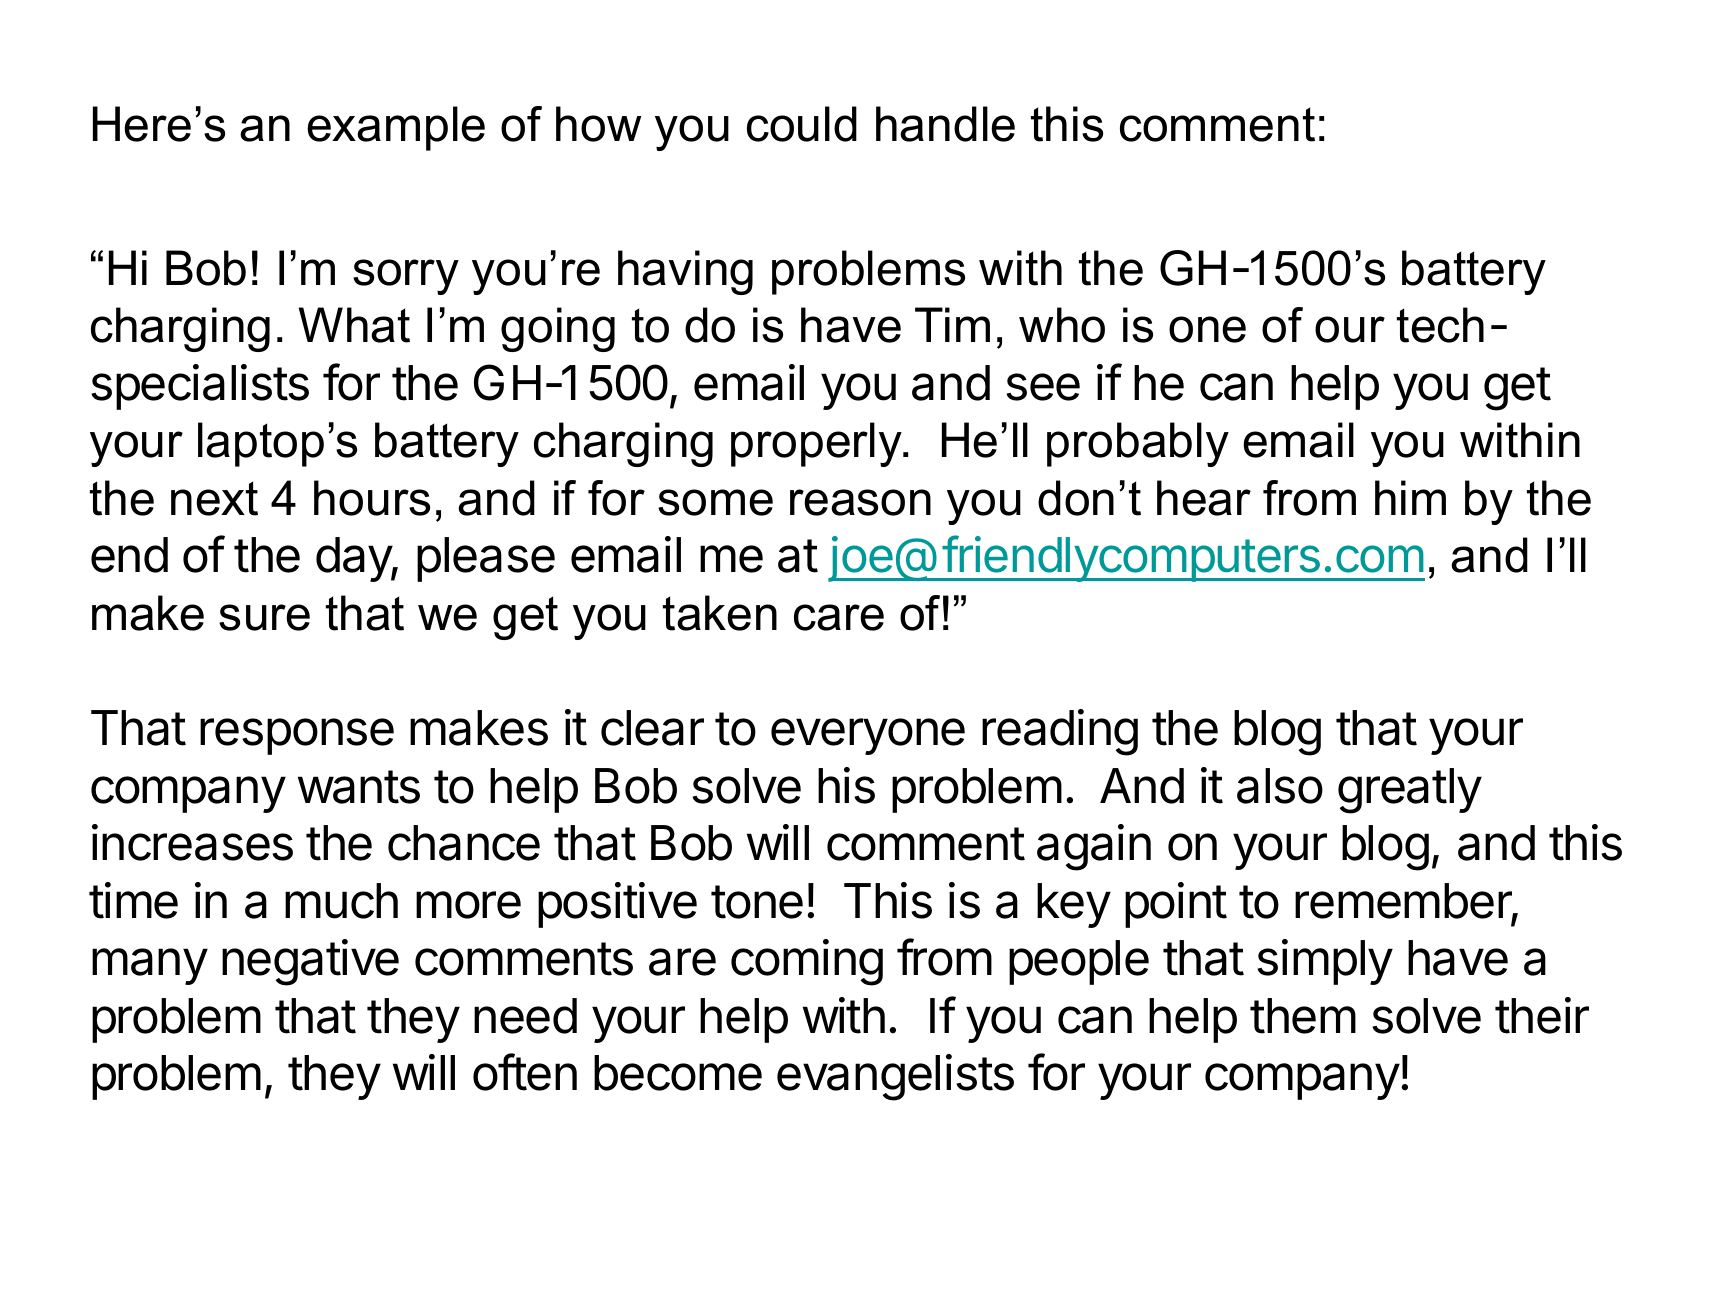  What do you see at coordinates (945, 124) in the screenshot?
I see `handle` at bounding box center [945, 124].
